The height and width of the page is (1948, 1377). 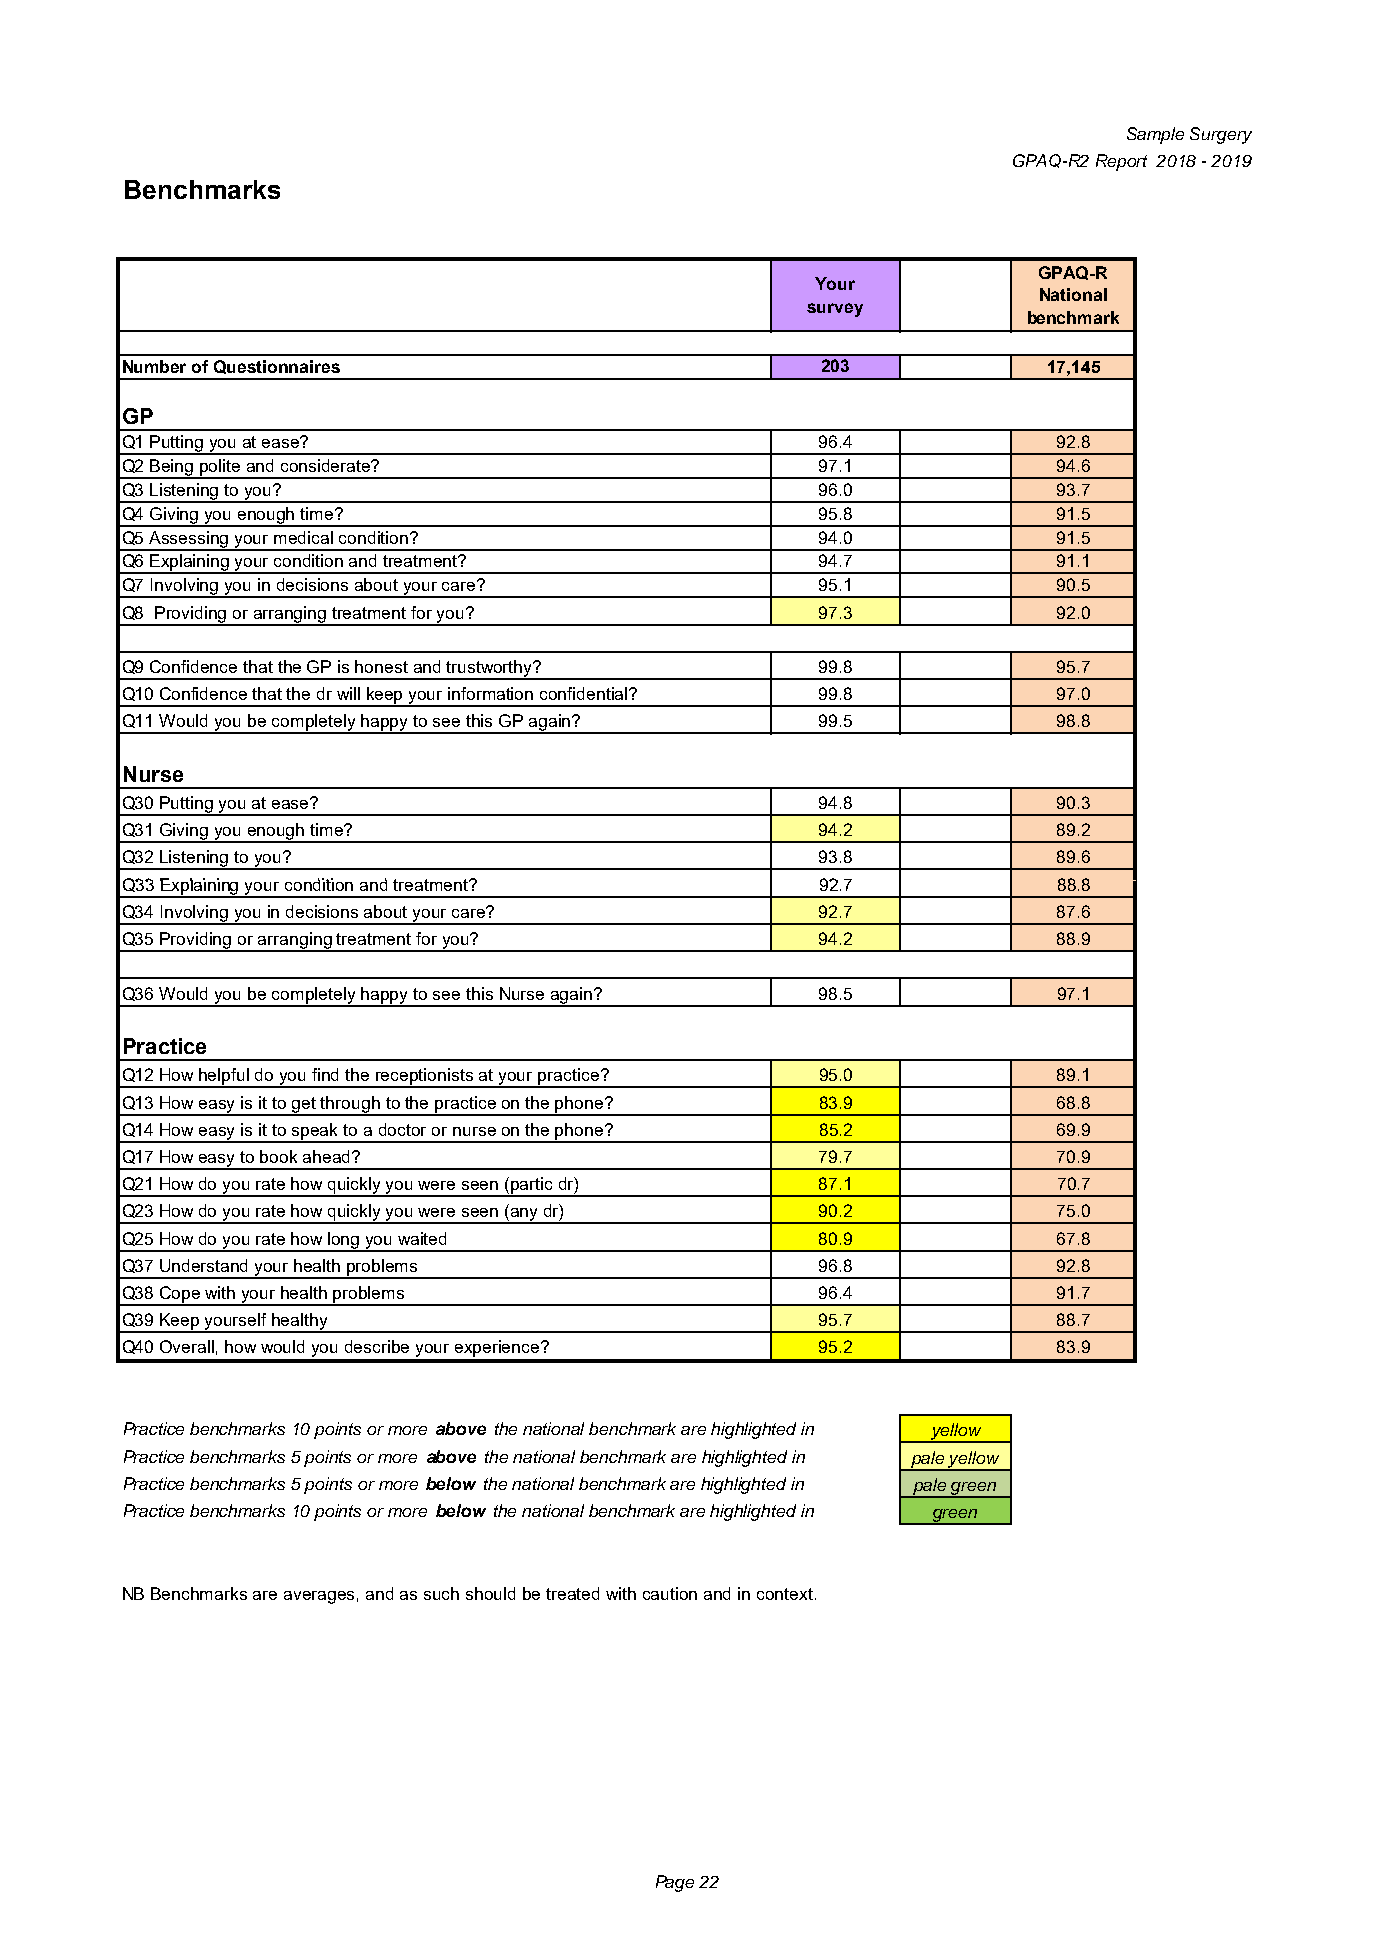 What do you see at coordinates (441, 1593) in the page?
I see `such` at bounding box center [441, 1593].
